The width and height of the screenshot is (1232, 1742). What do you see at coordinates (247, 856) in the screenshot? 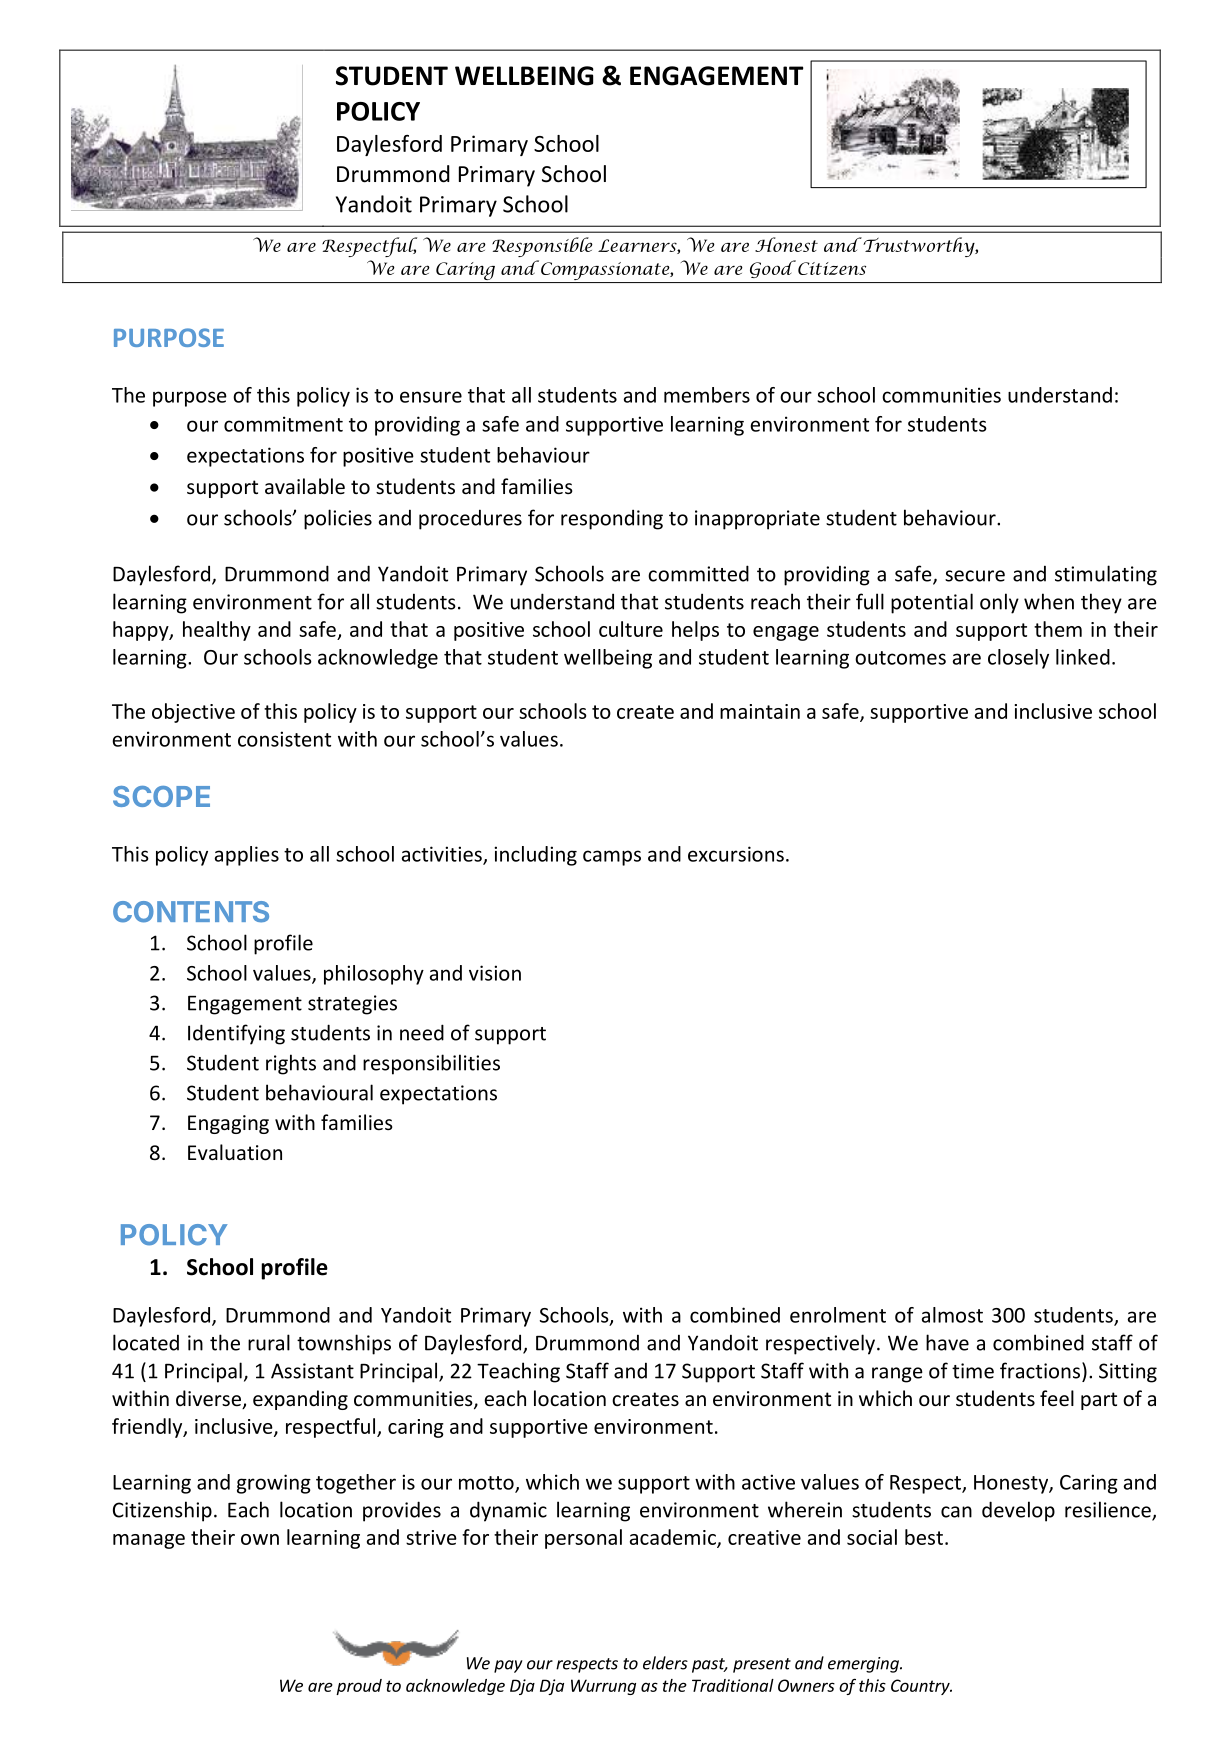
I see `applies` at bounding box center [247, 856].
